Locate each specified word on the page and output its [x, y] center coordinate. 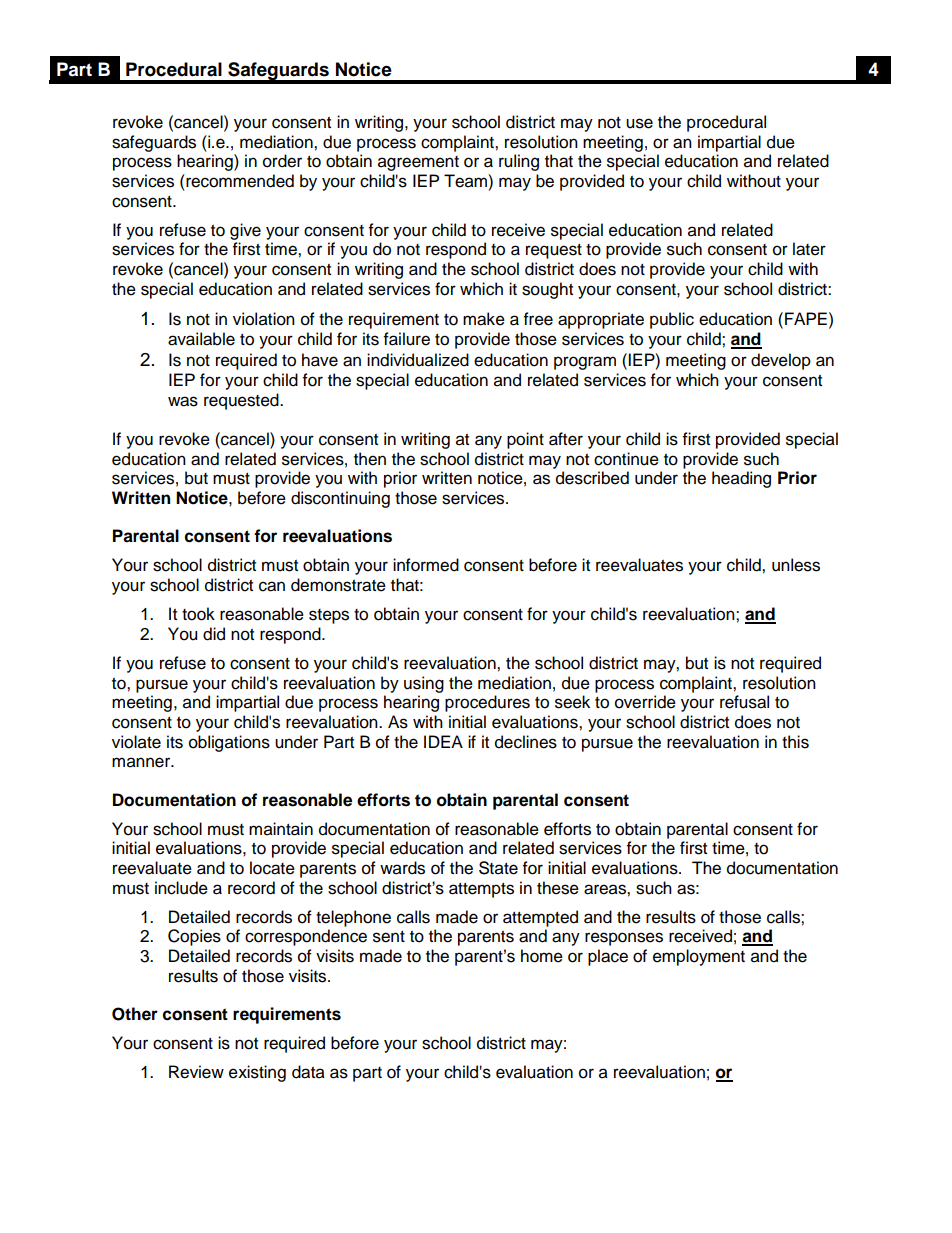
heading [741, 479]
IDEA [443, 741]
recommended [239, 181]
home [542, 956]
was [183, 401]
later [809, 249]
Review [196, 1072]
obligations [229, 743]
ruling [519, 162]
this [795, 742]
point [525, 440]
